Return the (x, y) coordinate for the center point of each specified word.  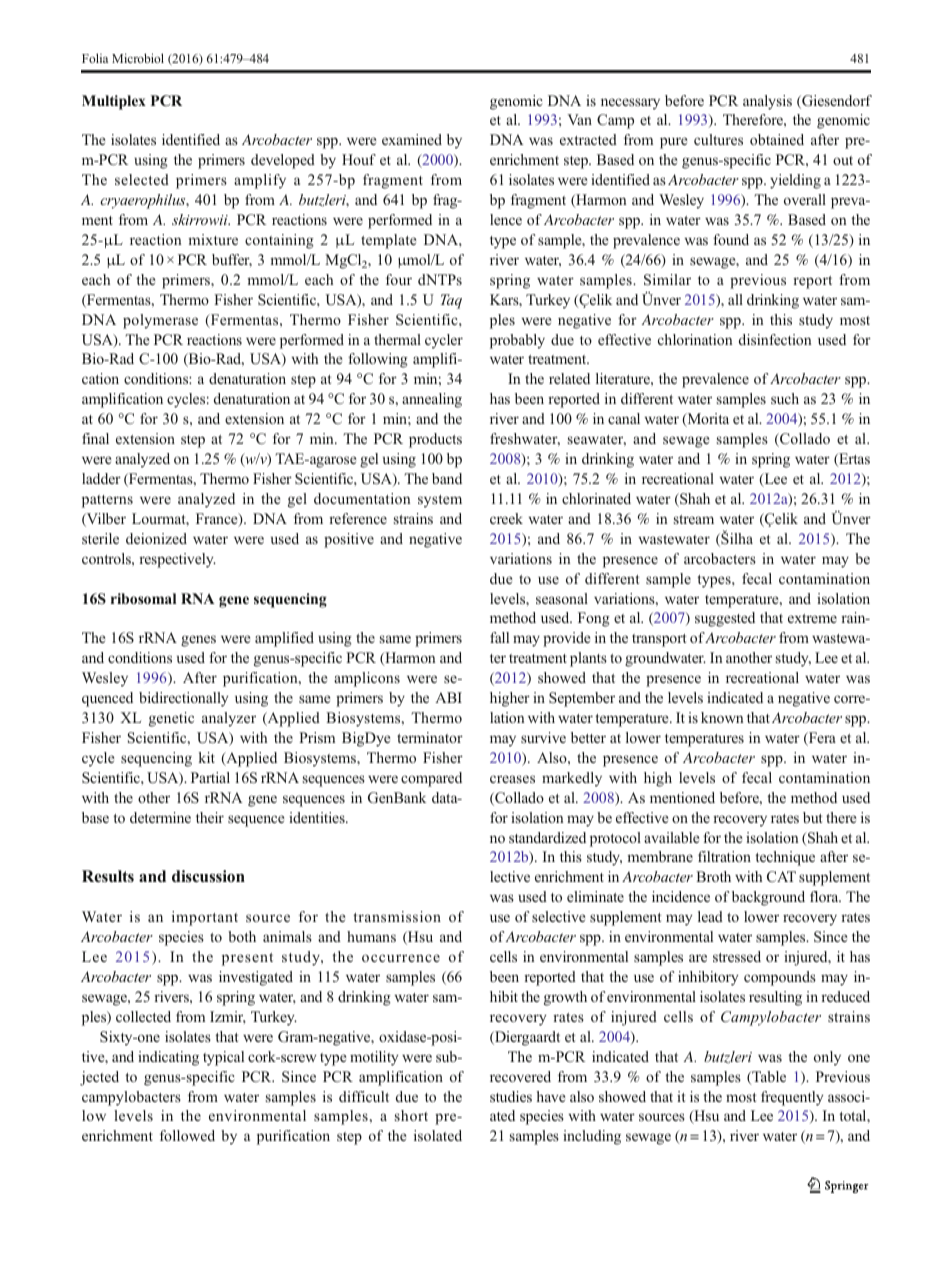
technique (785, 858)
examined (412, 139)
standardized (547, 837)
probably (517, 341)
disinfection (775, 339)
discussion (208, 876)
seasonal (562, 598)
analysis (767, 102)
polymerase (160, 321)
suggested (725, 619)
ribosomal (143, 598)
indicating (168, 1058)
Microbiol (138, 58)
